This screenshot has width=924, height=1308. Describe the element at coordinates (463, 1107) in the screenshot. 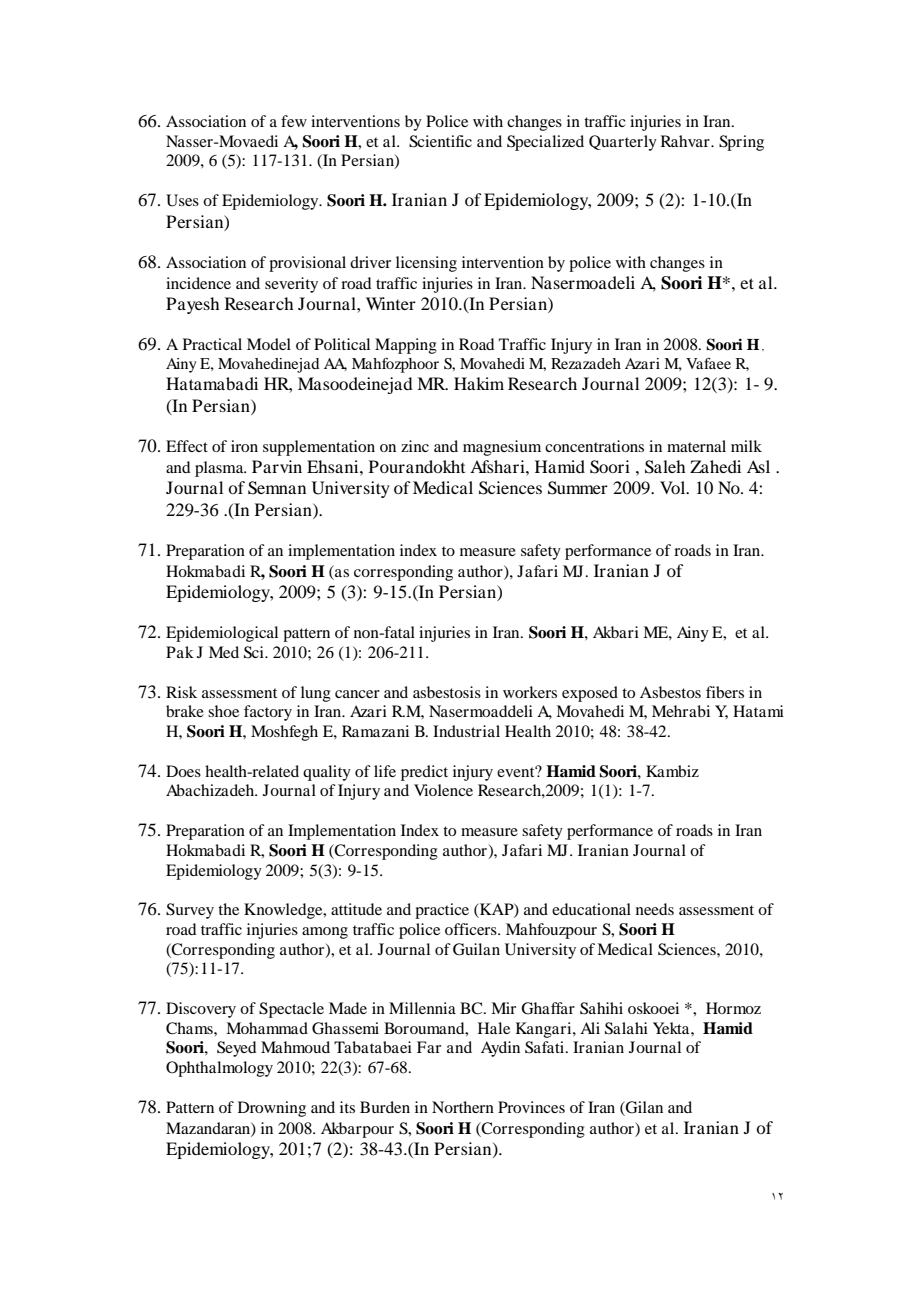

I see `Northern` at that location.
